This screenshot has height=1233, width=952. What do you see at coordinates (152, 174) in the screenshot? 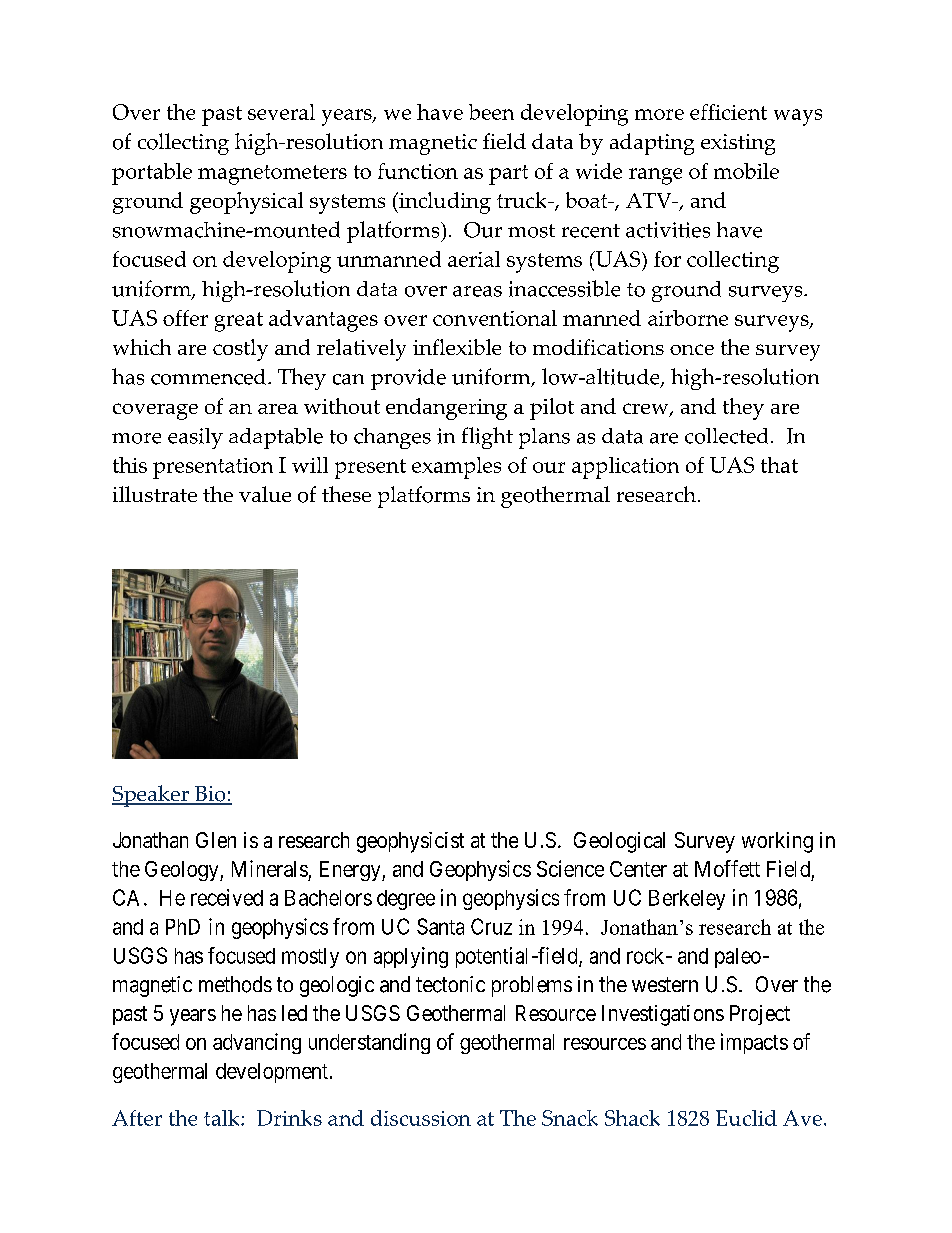
I see `portable` at bounding box center [152, 174].
